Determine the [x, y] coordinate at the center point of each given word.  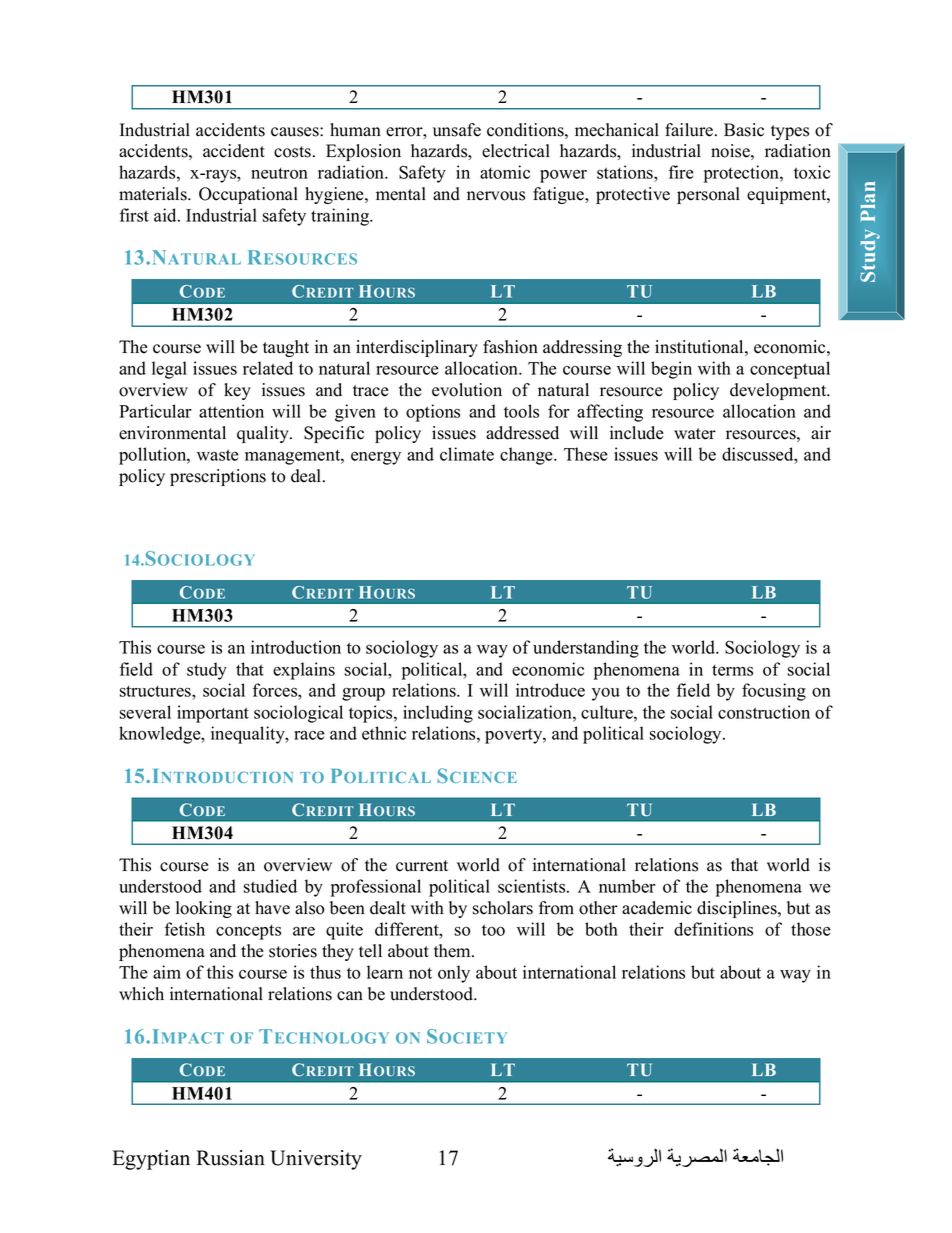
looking [204, 909]
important [213, 714]
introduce [550, 690]
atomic [505, 172]
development [779, 391]
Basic [744, 130]
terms [732, 670]
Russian [230, 1158]
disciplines [738, 909]
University [316, 1160]
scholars [503, 908]
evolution [467, 390]
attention [231, 411]
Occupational [248, 195]
